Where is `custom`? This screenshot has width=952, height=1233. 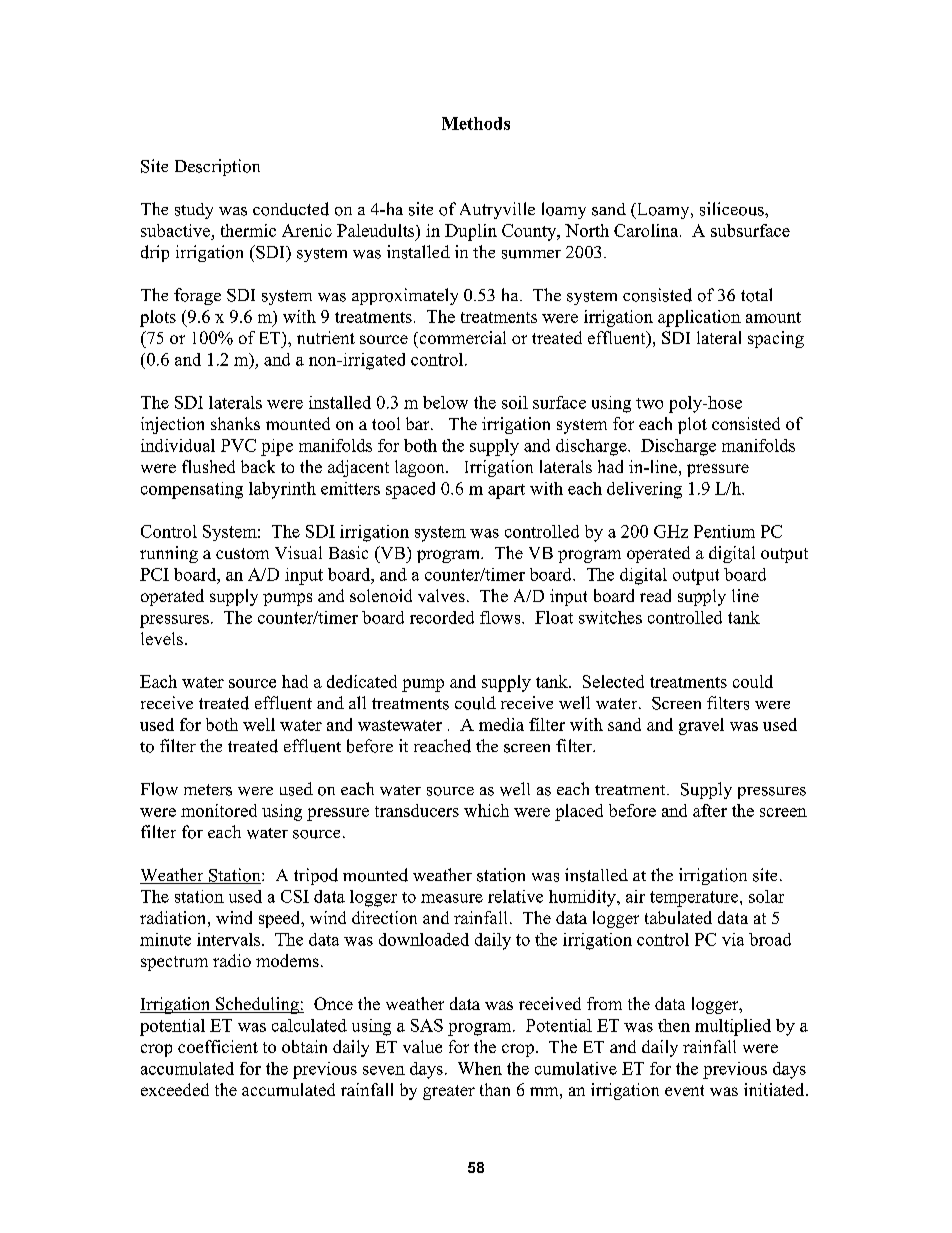
custom is located at coordinates (242, 553).
